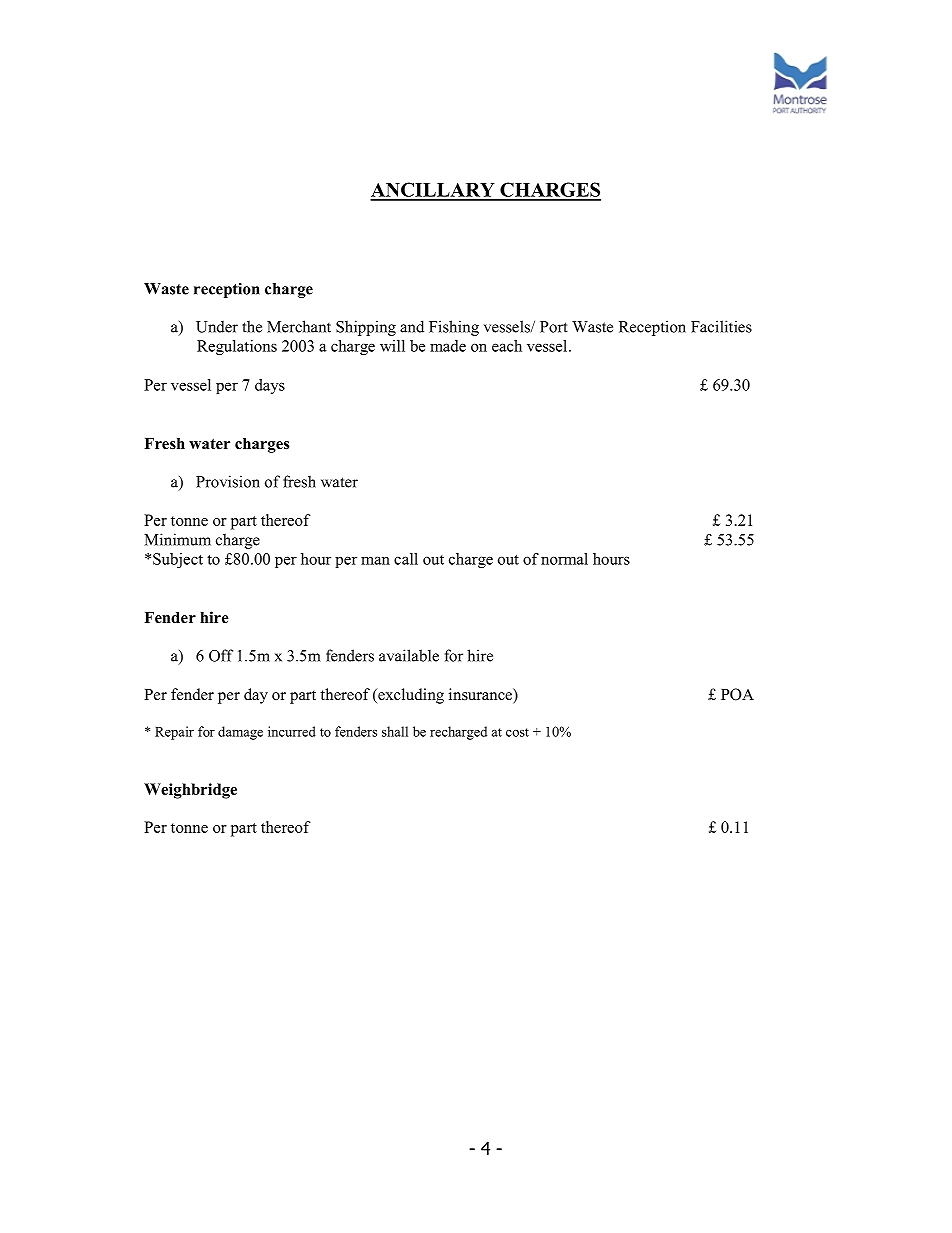  Describe the element at coordinates (564, 559) in the screenshot. I see `normal` at that location.
